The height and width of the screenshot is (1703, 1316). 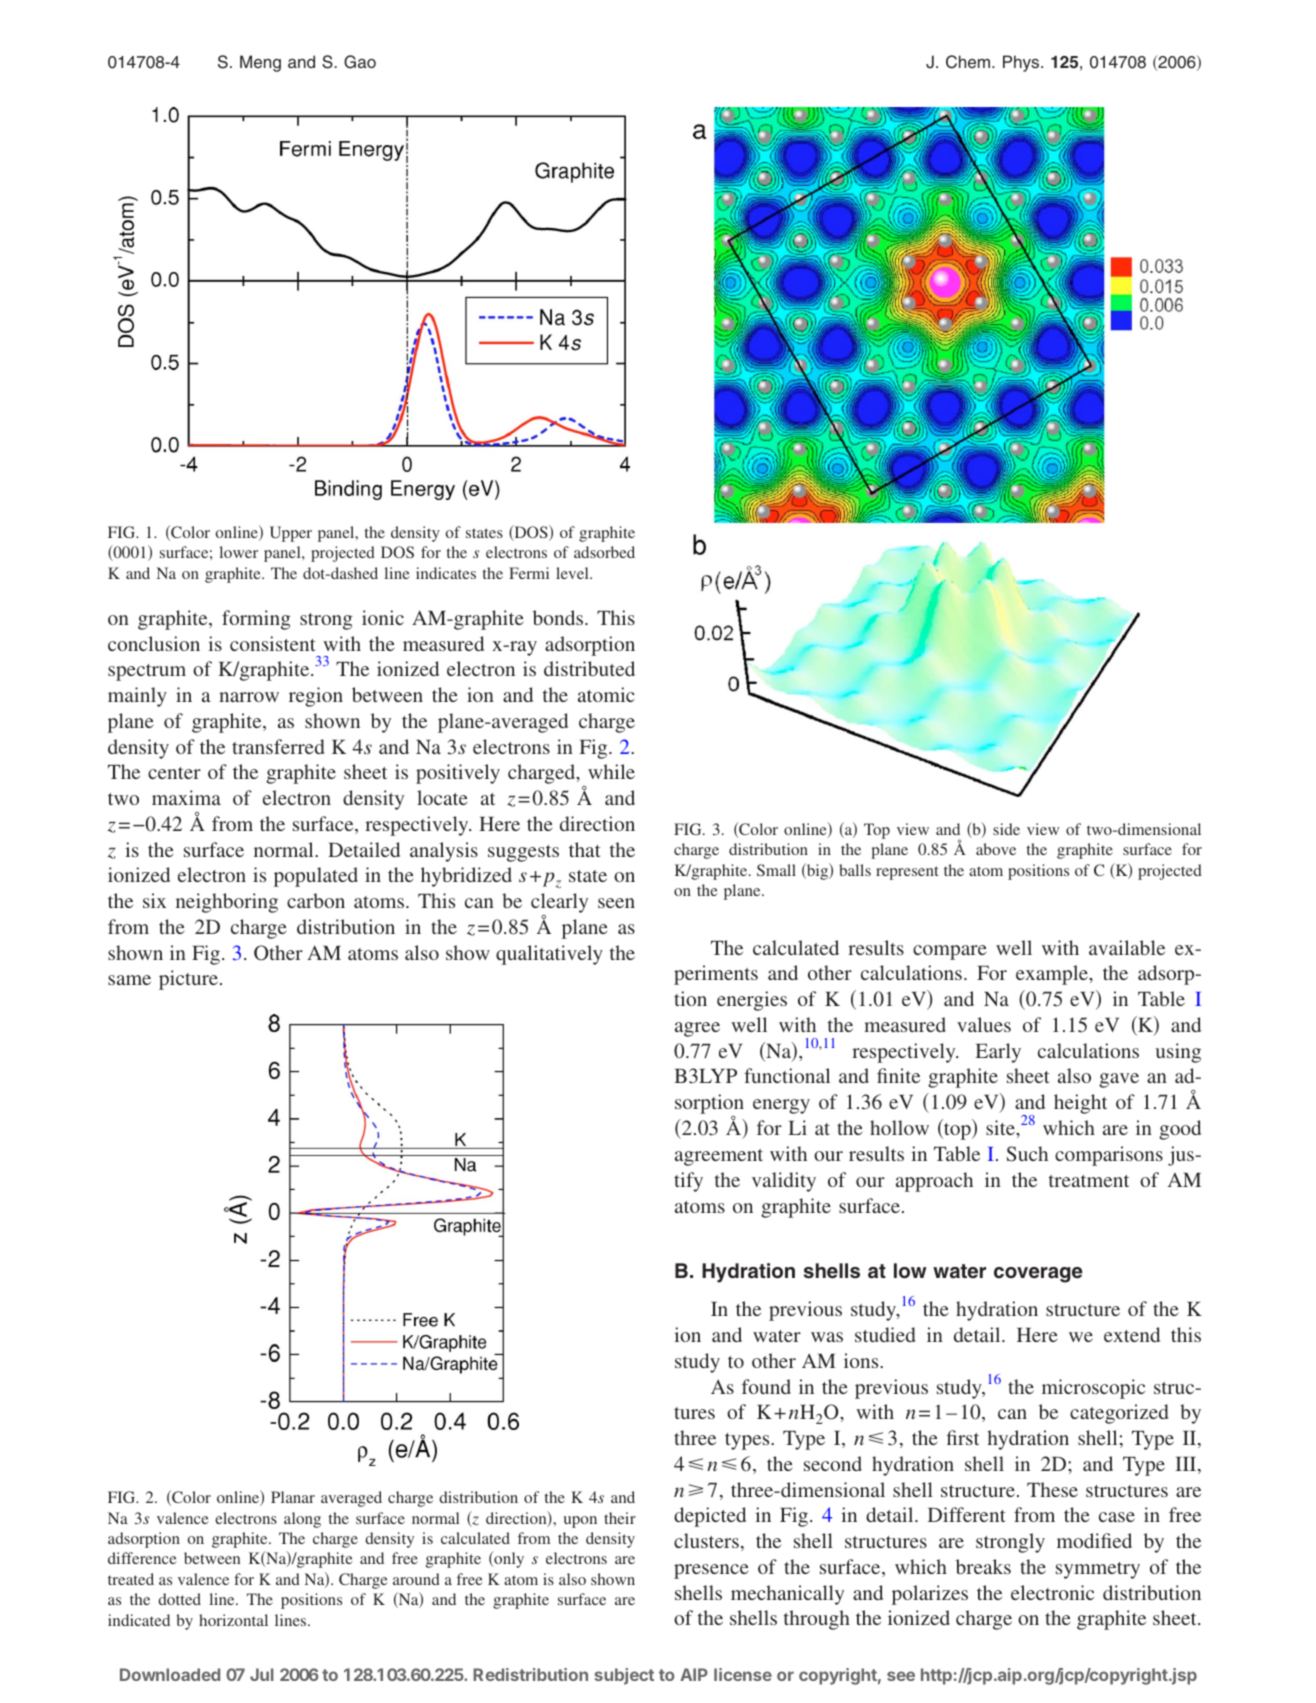 I want to click on horizontal, so click(x=233, y=1620).
